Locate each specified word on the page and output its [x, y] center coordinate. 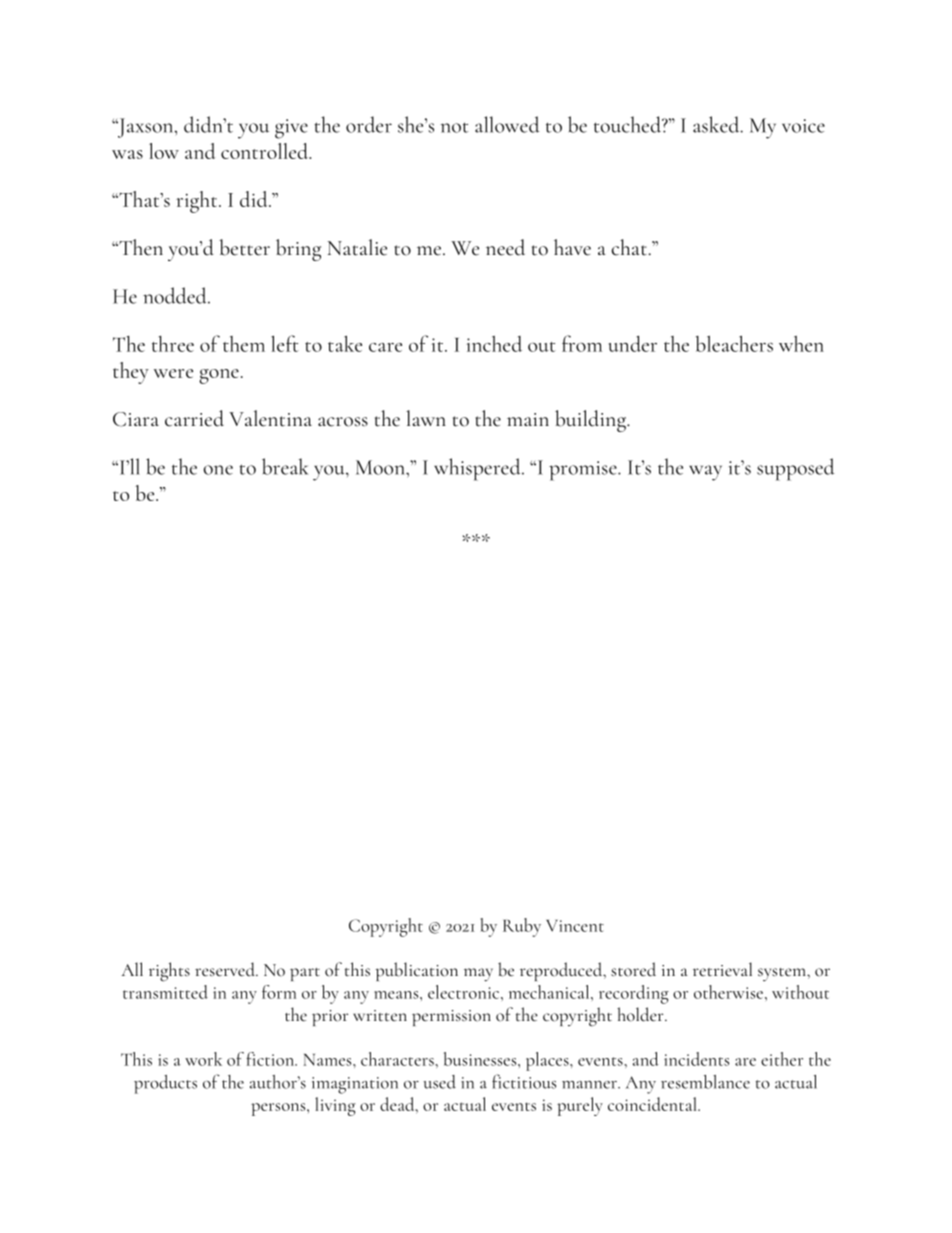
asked [717, 124]
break [285, 466]
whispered [478, 469]
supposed [796, 469]
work [203, 1059]
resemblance [705, 1082]
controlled [266, 151]
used [440, 1082]
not [454, 127]
